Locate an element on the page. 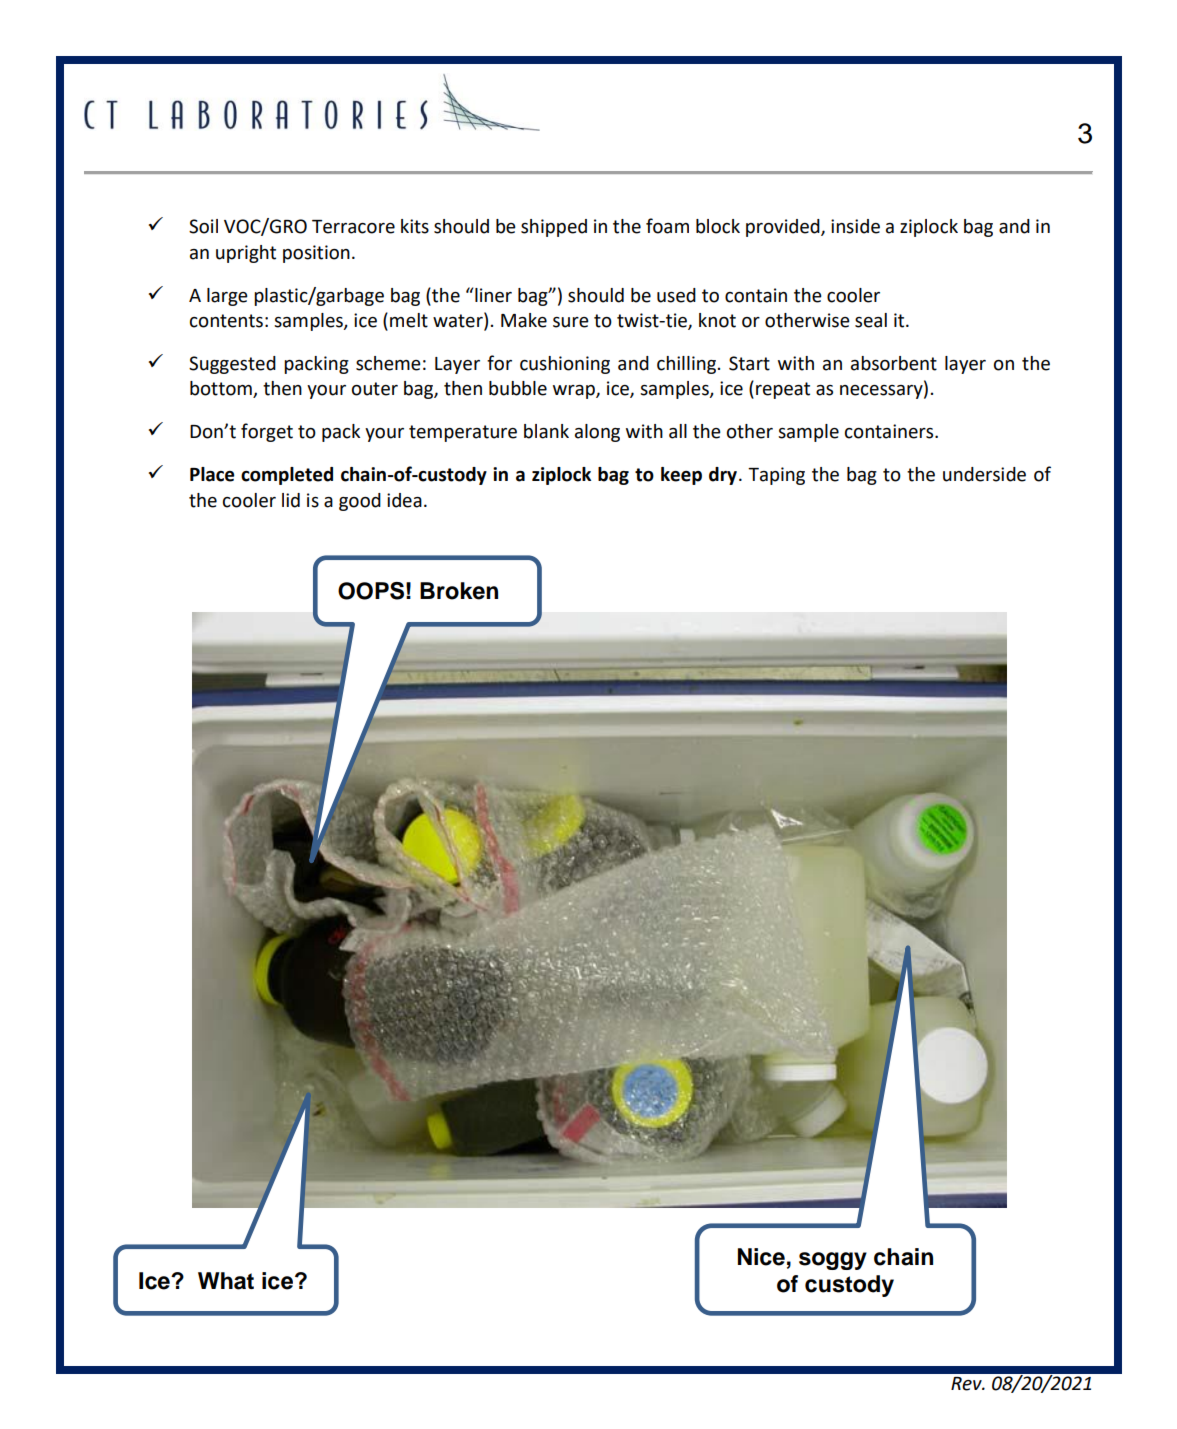 The width and height of the document is (1177, 1429). lid is located at coordinates (291, 500).
